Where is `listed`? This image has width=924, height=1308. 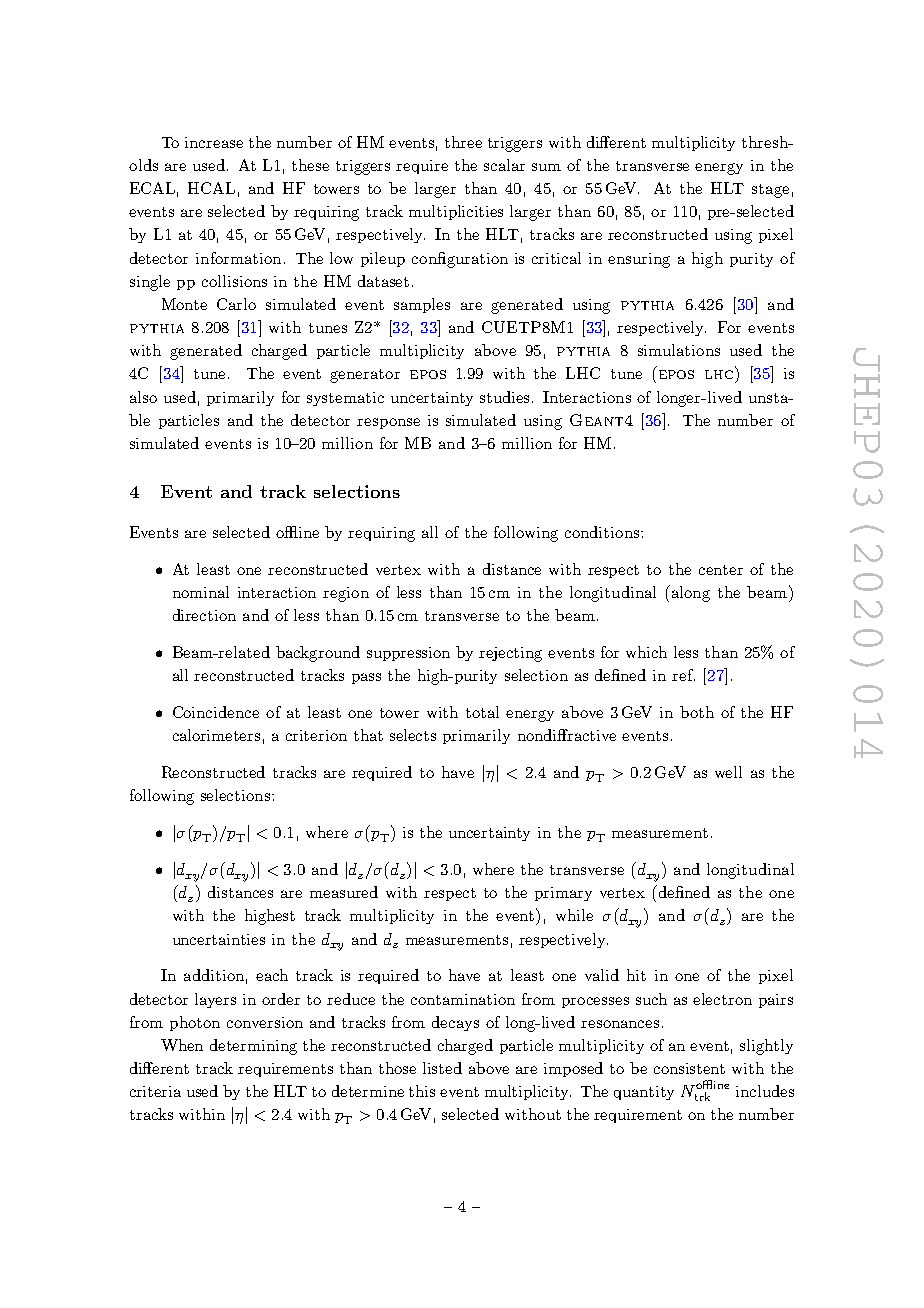
listed is located at coordinates (442, 1068).
